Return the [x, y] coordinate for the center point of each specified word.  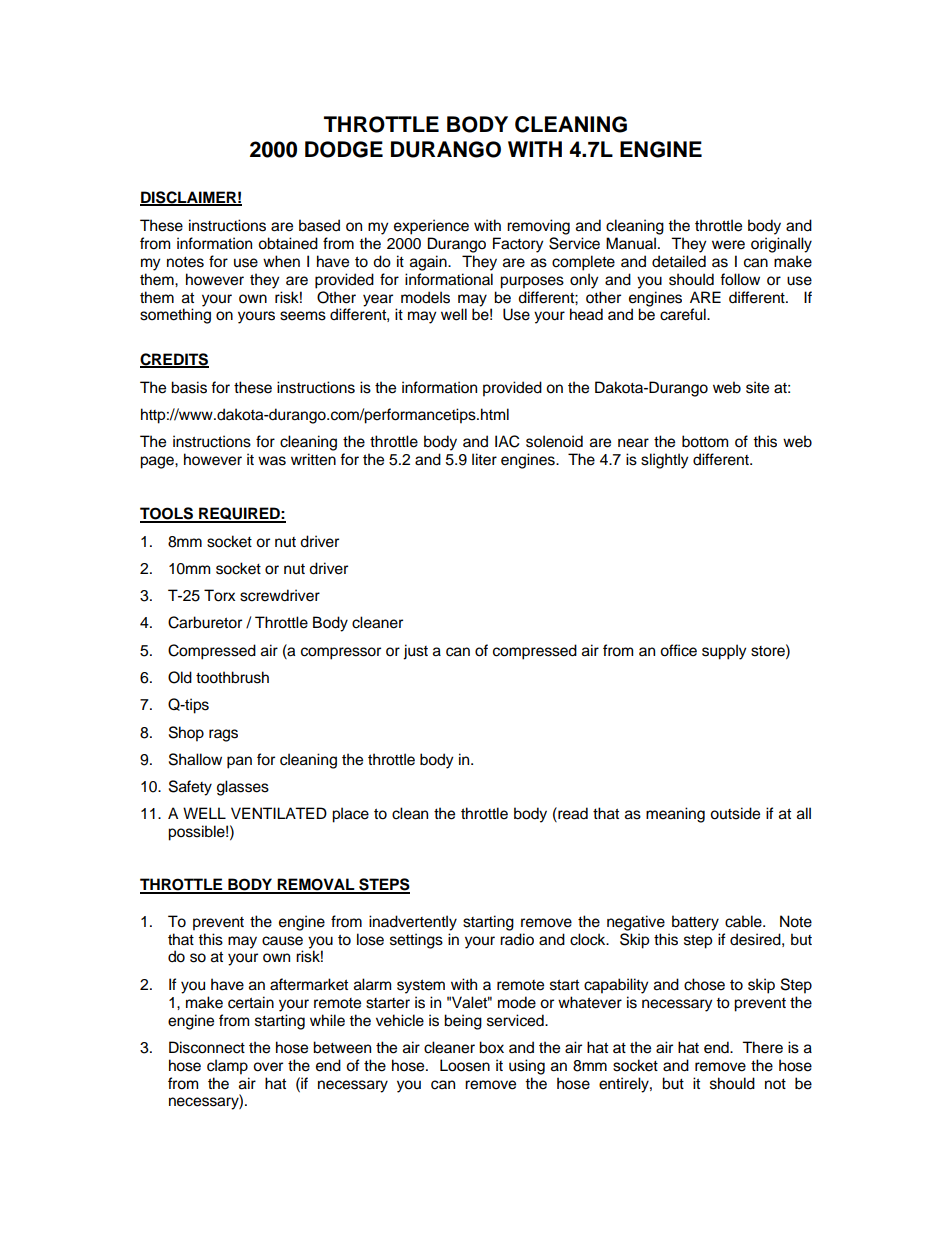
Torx [219, 595]
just [415, 652]
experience [431, 227]
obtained [288, 243]
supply [724, 652]
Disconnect [207, 1047]
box [491, 1047]
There [762, 1047]
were [728, 245]
